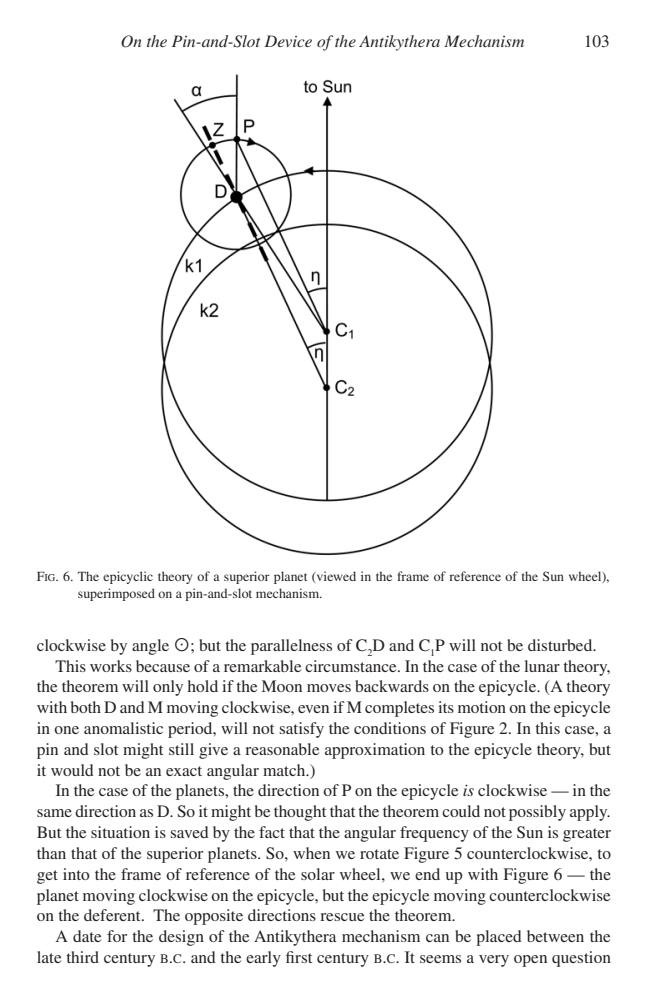 The height and width of the screenshot is (1008, 645). Describe the element at coordinates (150, 647) in the screenshot. I see `angle` at that location.
